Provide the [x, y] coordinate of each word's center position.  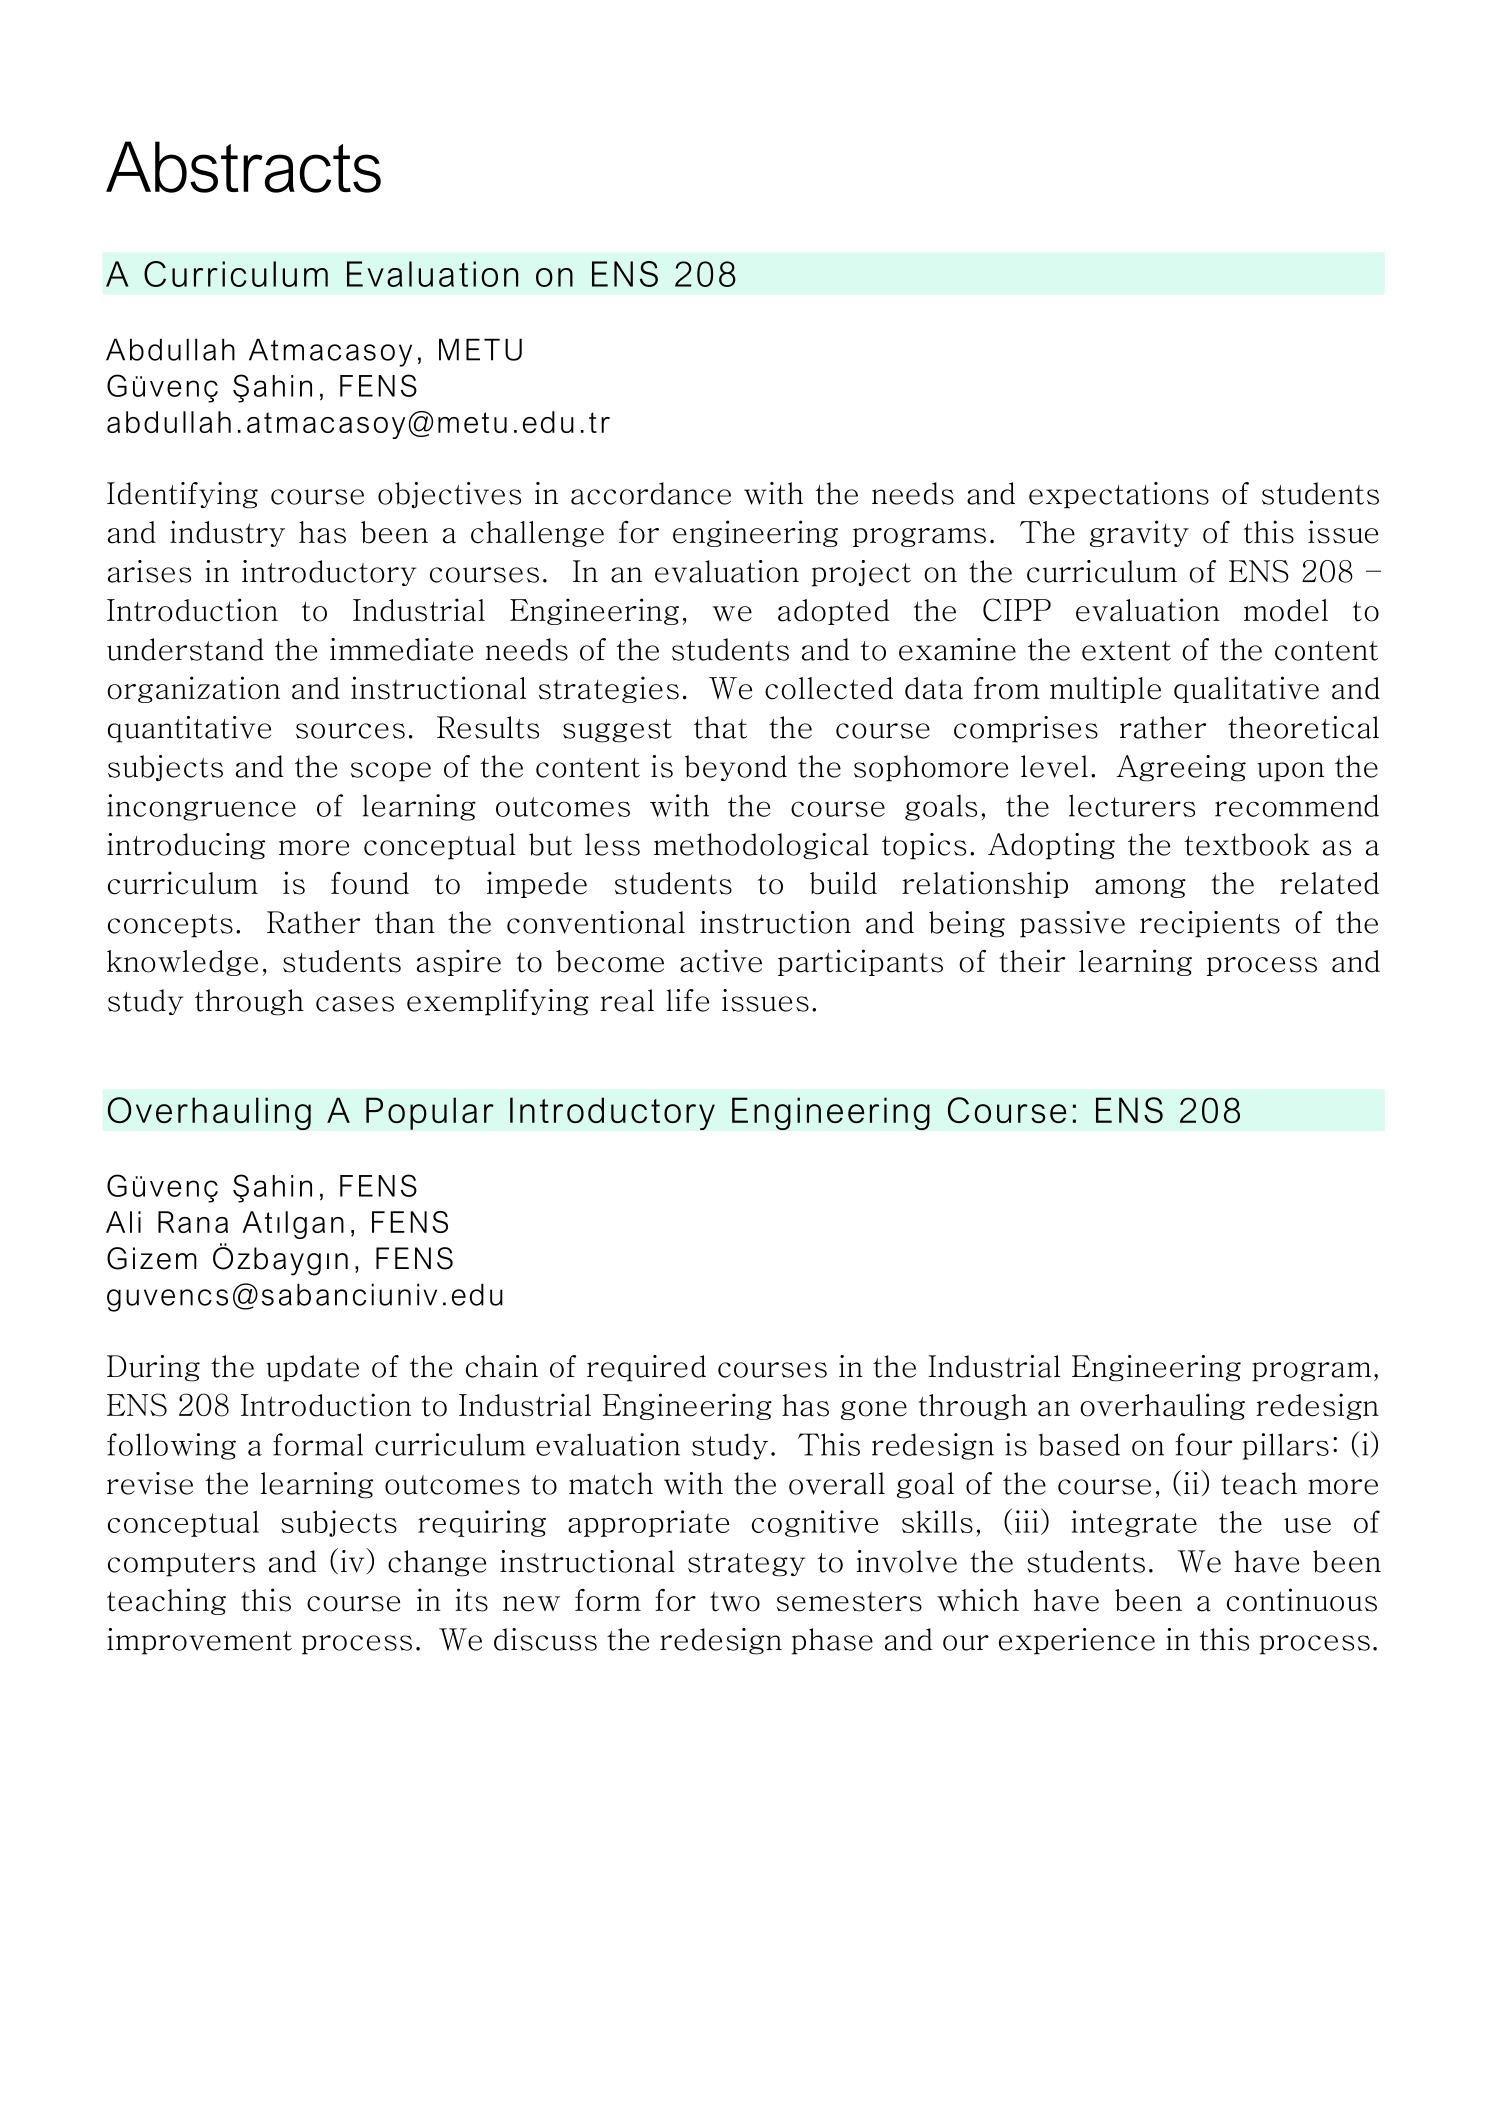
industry [227, 533]
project [861, 573]
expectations [1119, 495]
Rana [193, 1222]
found [370, 883]
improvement [199, 1641]
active [721, 961]
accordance [651, 493]
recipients [1210, 924]
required [646, 1368]
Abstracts [243, 167]
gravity [1139, 533]
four [1203, 1444]
